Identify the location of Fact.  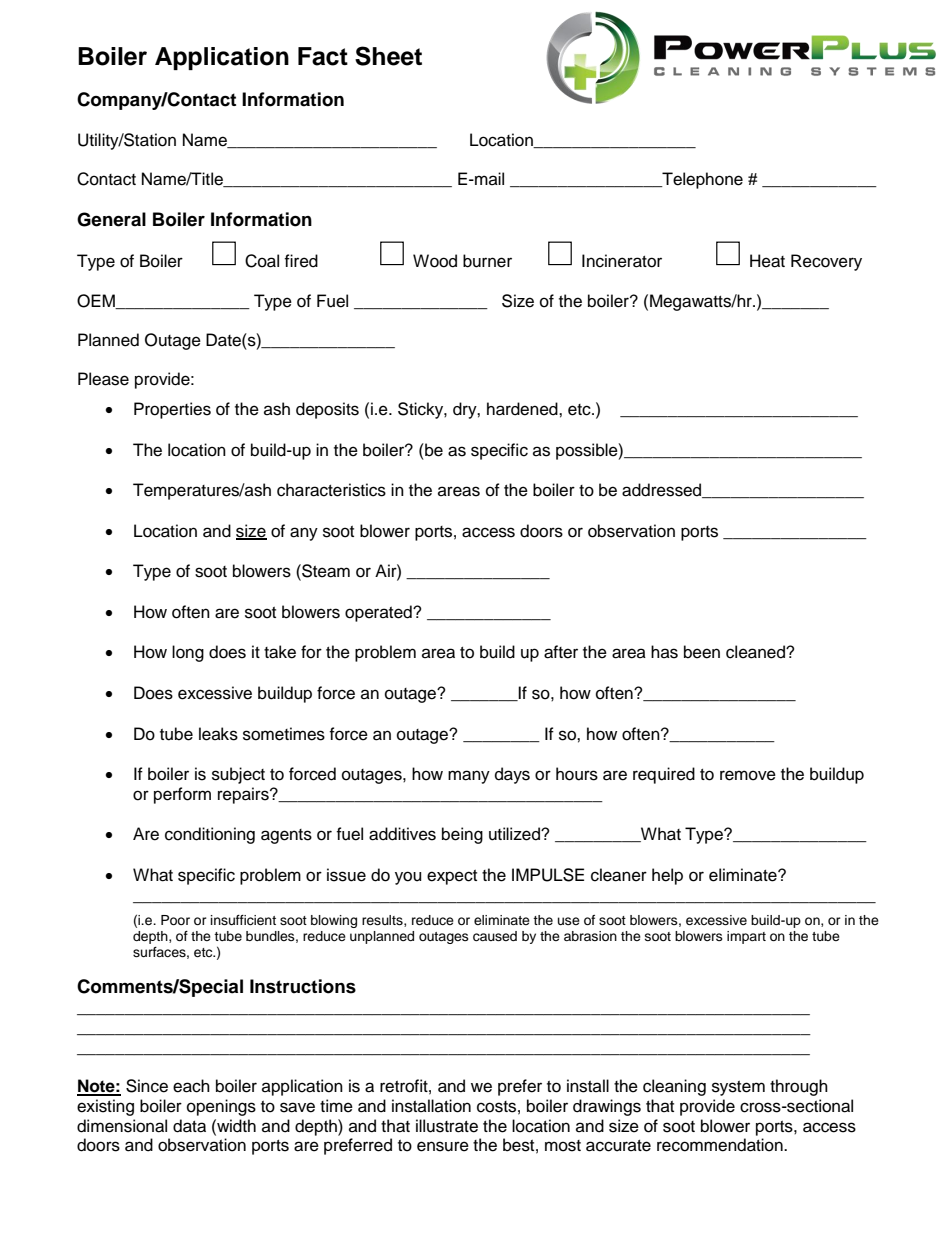
(323, 56).
